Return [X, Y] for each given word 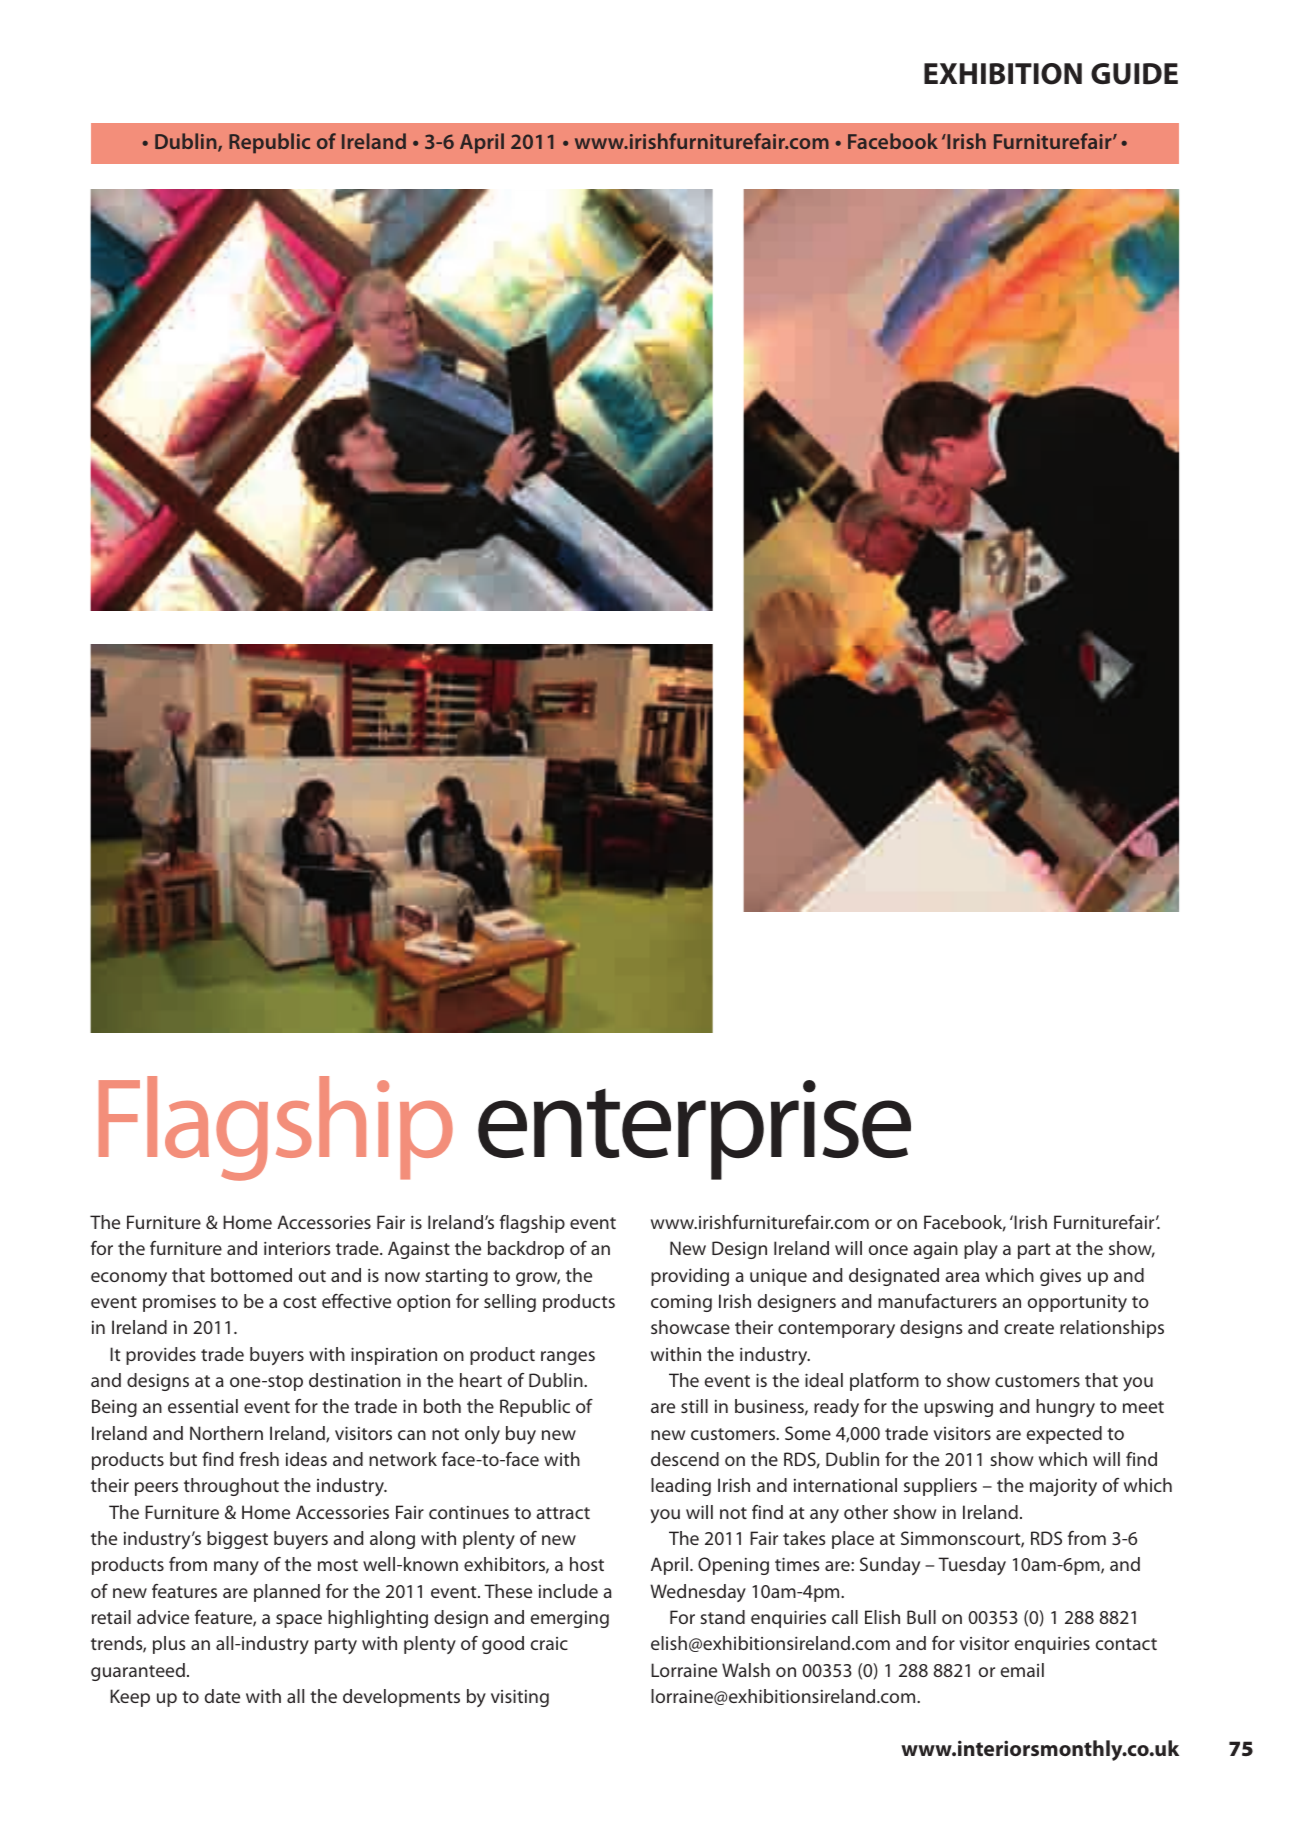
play [981, 1250]
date [222, 1696]
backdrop [526, 1250]
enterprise [694, 1130]
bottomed [251, 1275]
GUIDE [1134, 74]
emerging [570, 1619]
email [1022, 1670]
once [888, 1250]
